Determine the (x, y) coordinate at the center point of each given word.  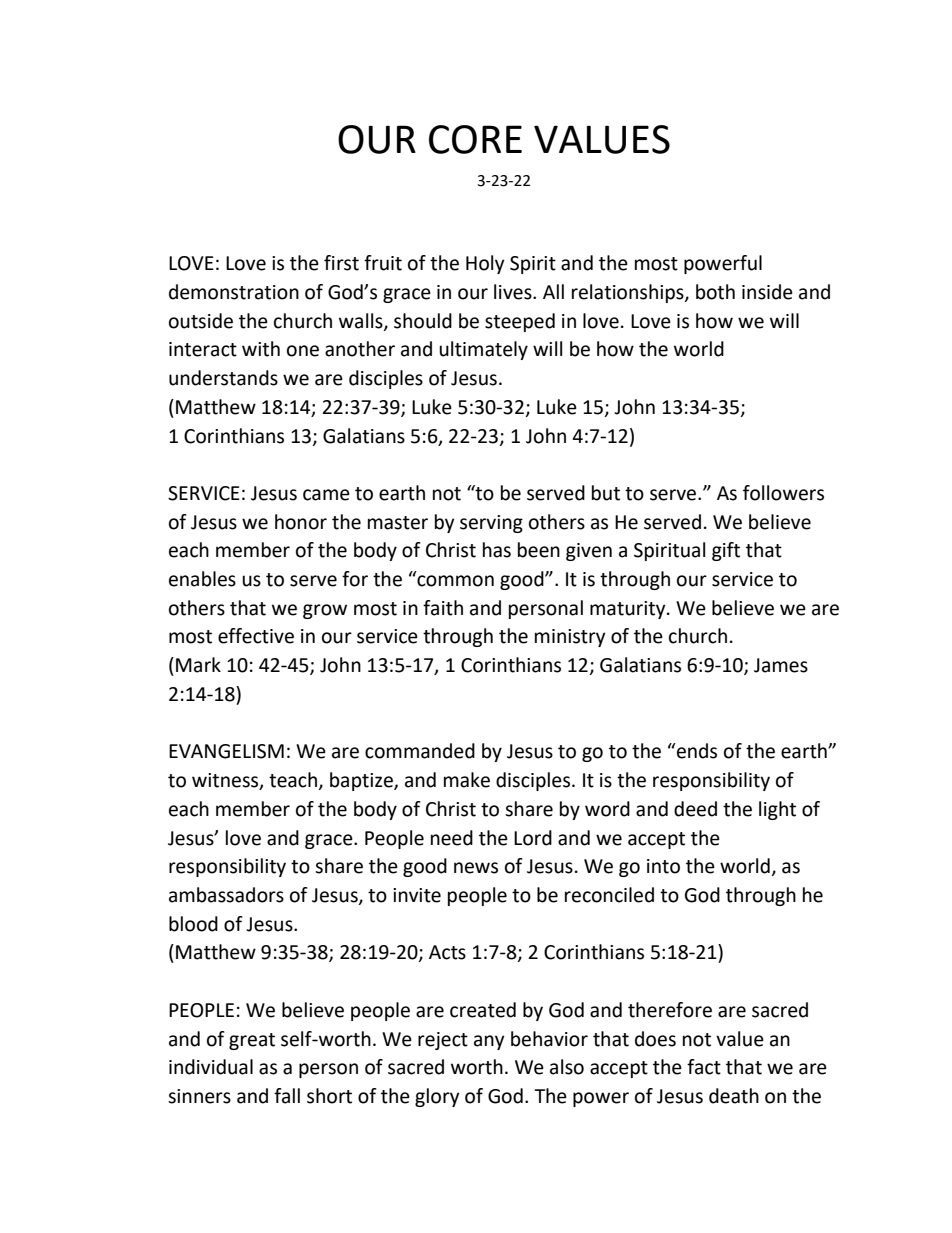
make (467, 780)
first (341, 263)
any (489, 1042)
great (252, 1041)
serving (491, 524)
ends (696, 751)
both (715, 292)
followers (783, 493)
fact (704, 1067)
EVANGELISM (226, 751)
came (326, 495)
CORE (475, 139)
